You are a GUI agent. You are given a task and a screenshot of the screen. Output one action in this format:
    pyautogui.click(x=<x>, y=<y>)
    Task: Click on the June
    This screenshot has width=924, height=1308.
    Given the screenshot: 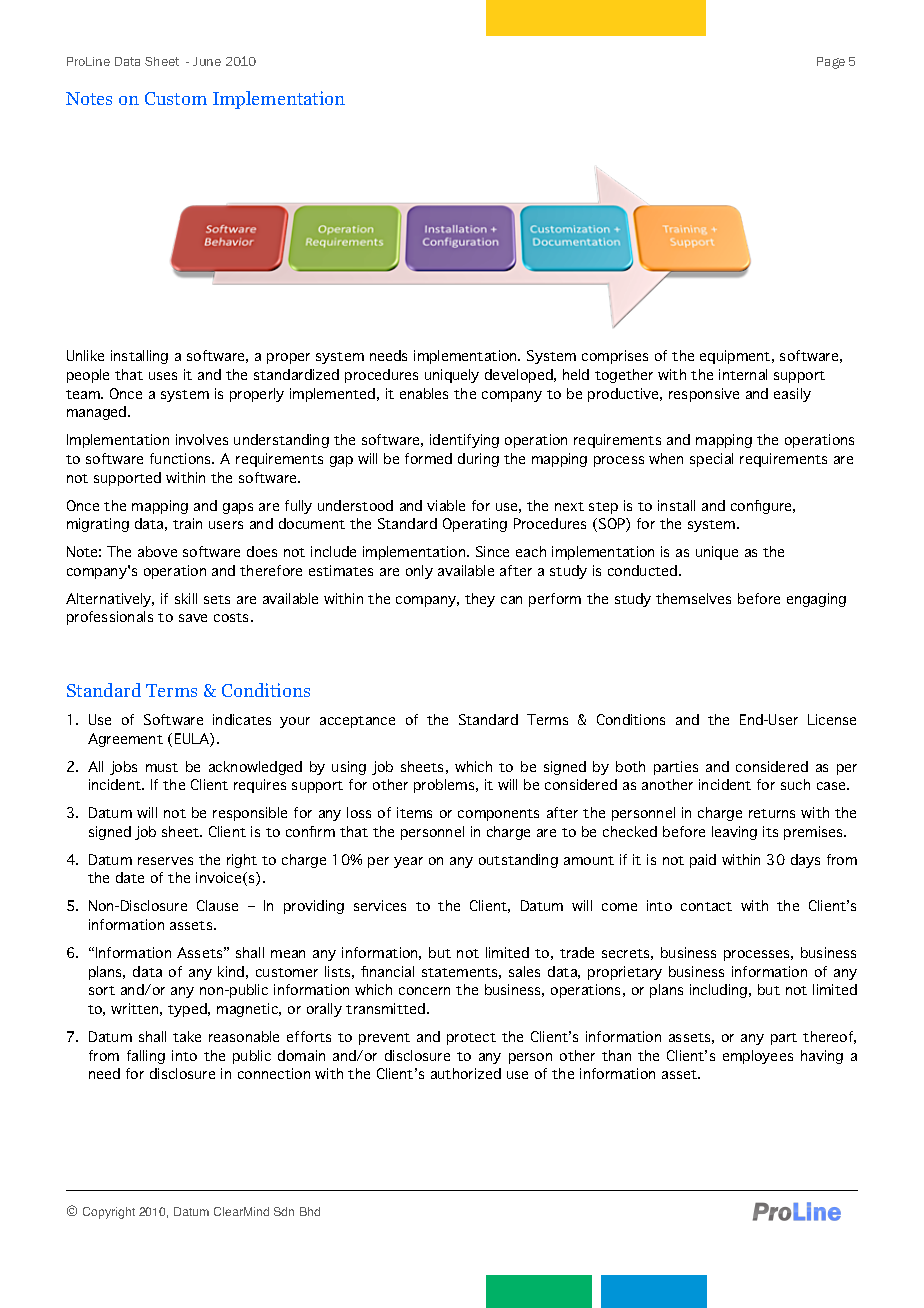 What is the action you would take?
    pyautogui.click(x=207, y=61)
